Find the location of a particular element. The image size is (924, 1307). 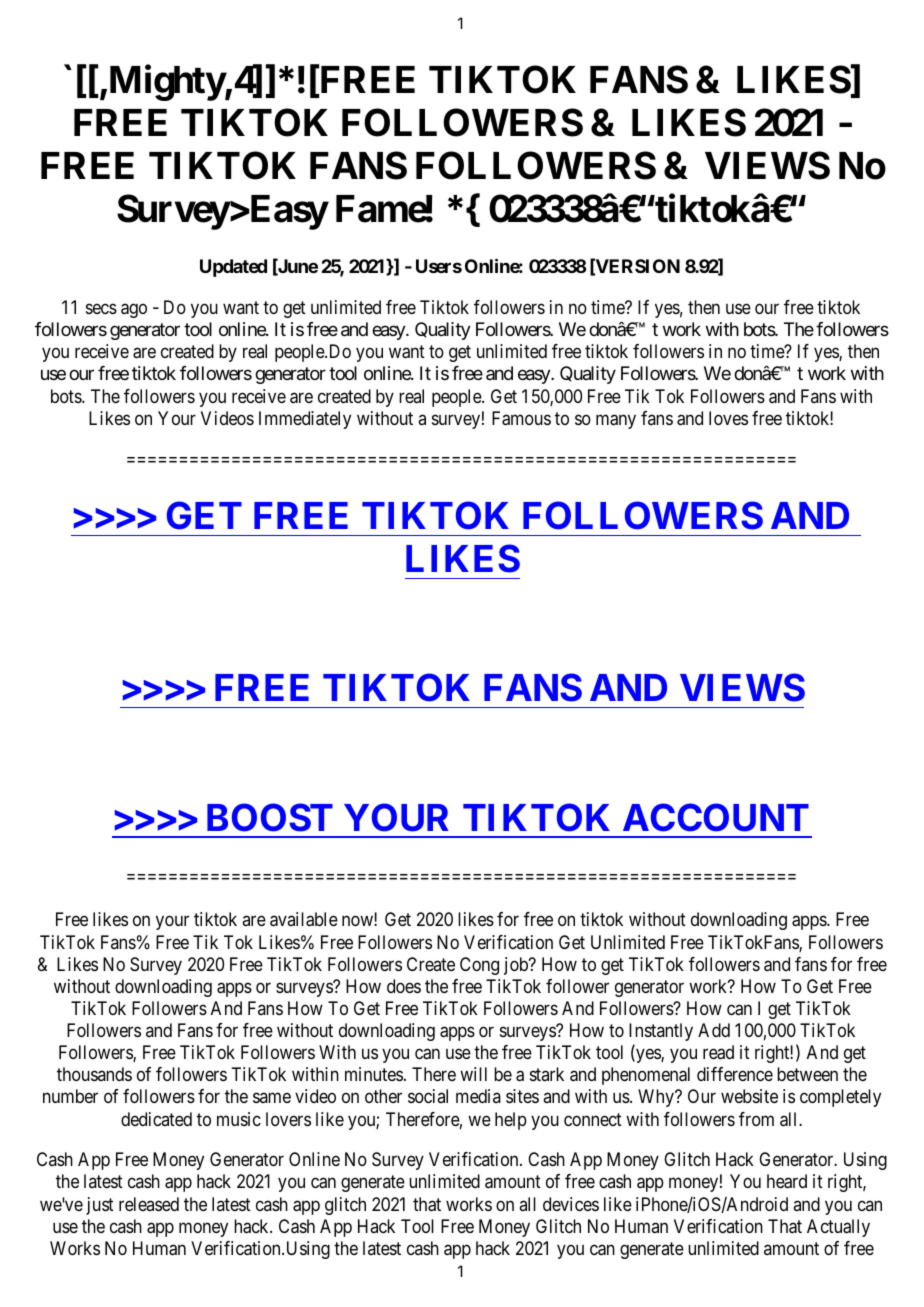

ago is located at coordinates (134, 311).
